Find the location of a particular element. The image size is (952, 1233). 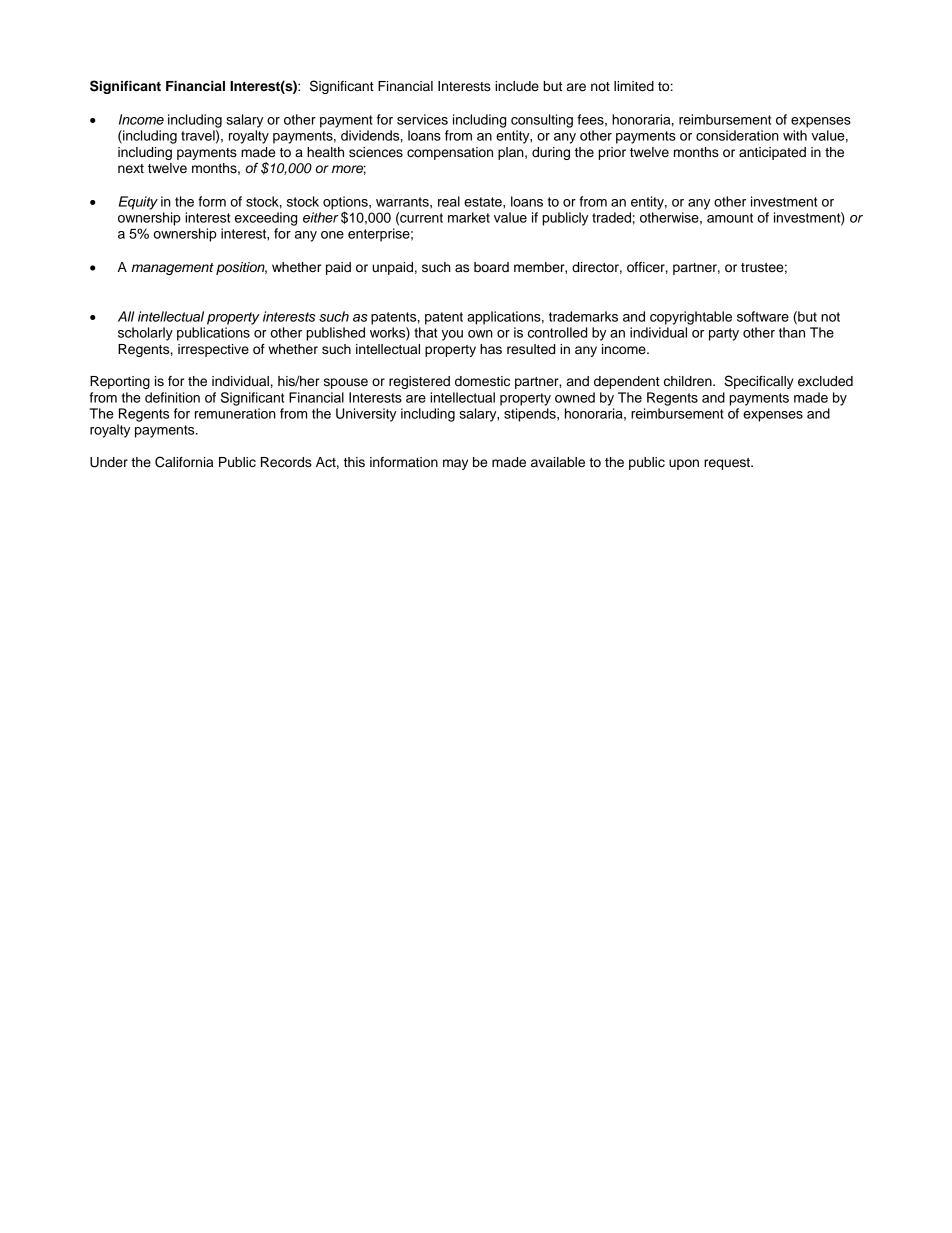

scholarly is located at coordinates (145, 334).
